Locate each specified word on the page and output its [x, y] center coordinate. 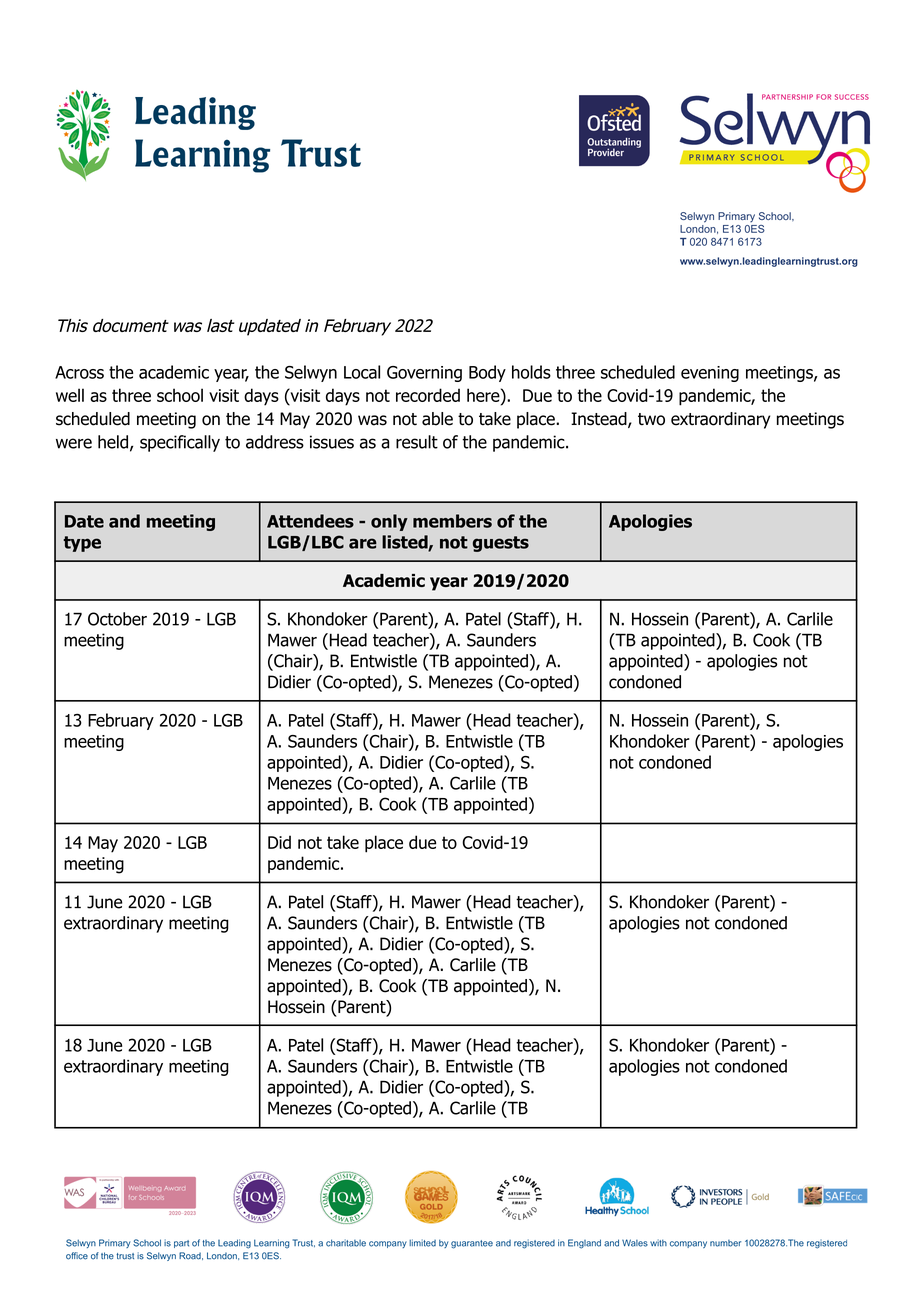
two [651, 419]
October [117, 619]
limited [422, 1243]
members [452, 521]
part [181, 1244]
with [658, 1243]
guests [501, 544]
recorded [428, 395]
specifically [180, 443]
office [77, 1256]
